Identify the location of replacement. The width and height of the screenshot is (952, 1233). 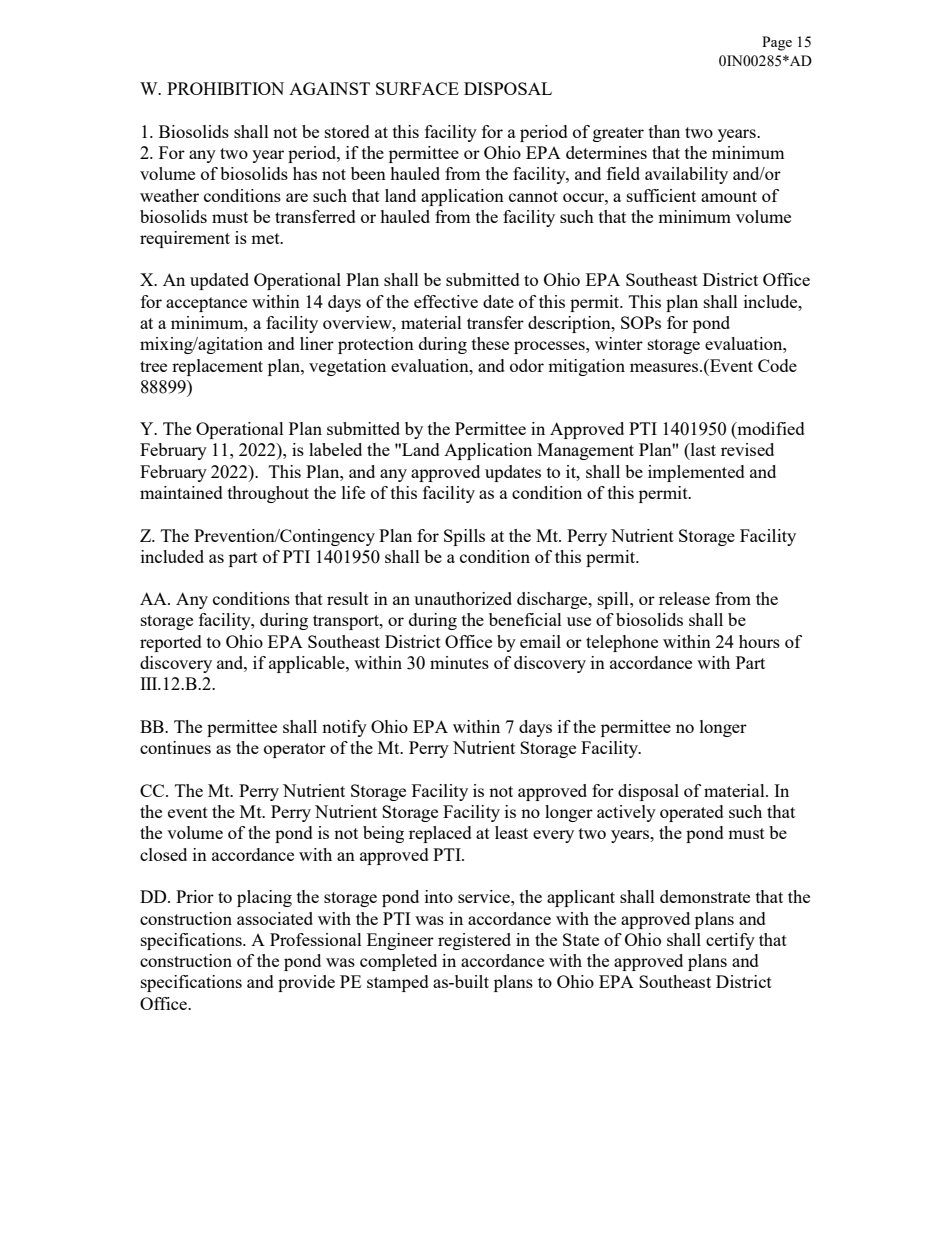
(217, 367).
